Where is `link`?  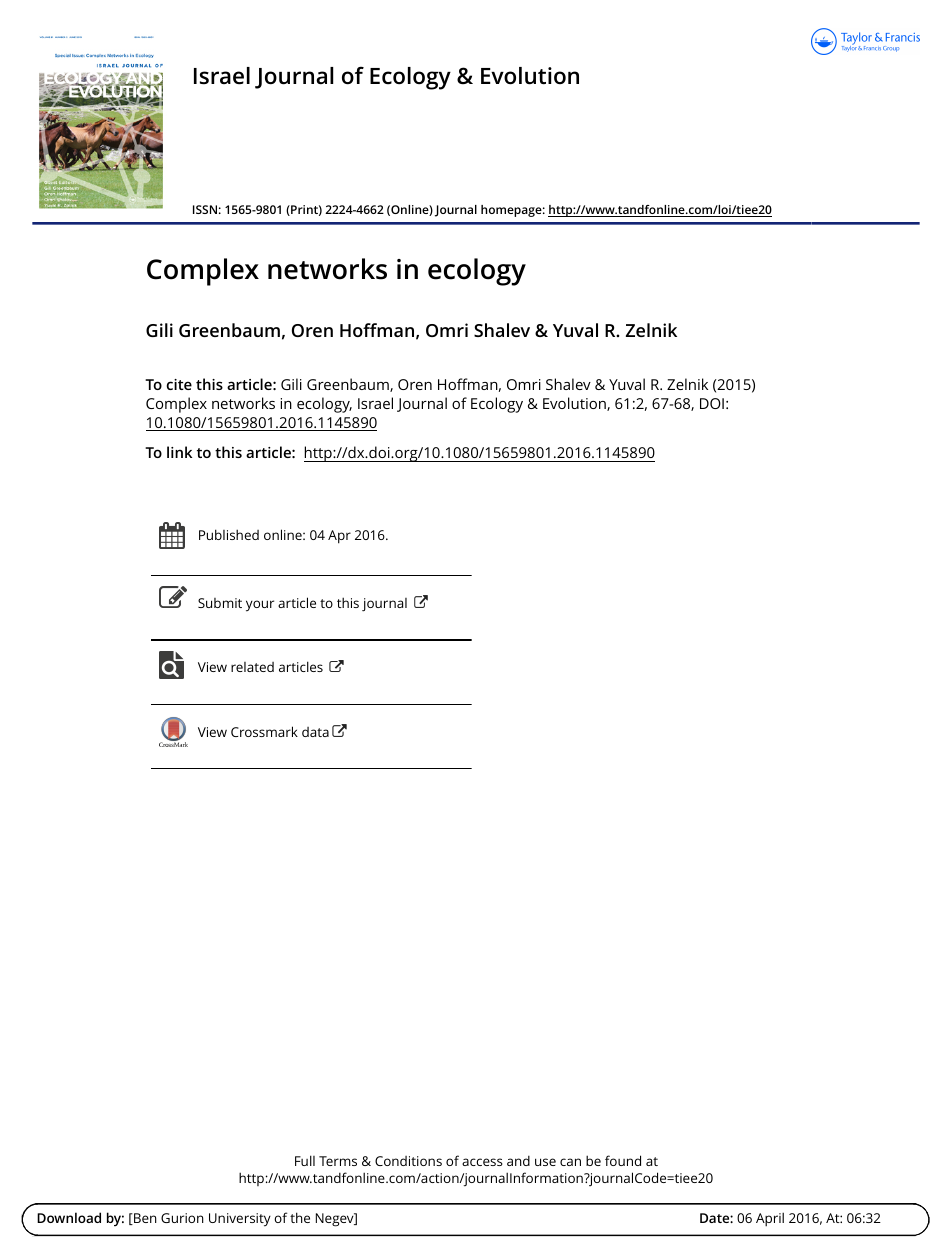
link is located at coordinates (179, 452).
